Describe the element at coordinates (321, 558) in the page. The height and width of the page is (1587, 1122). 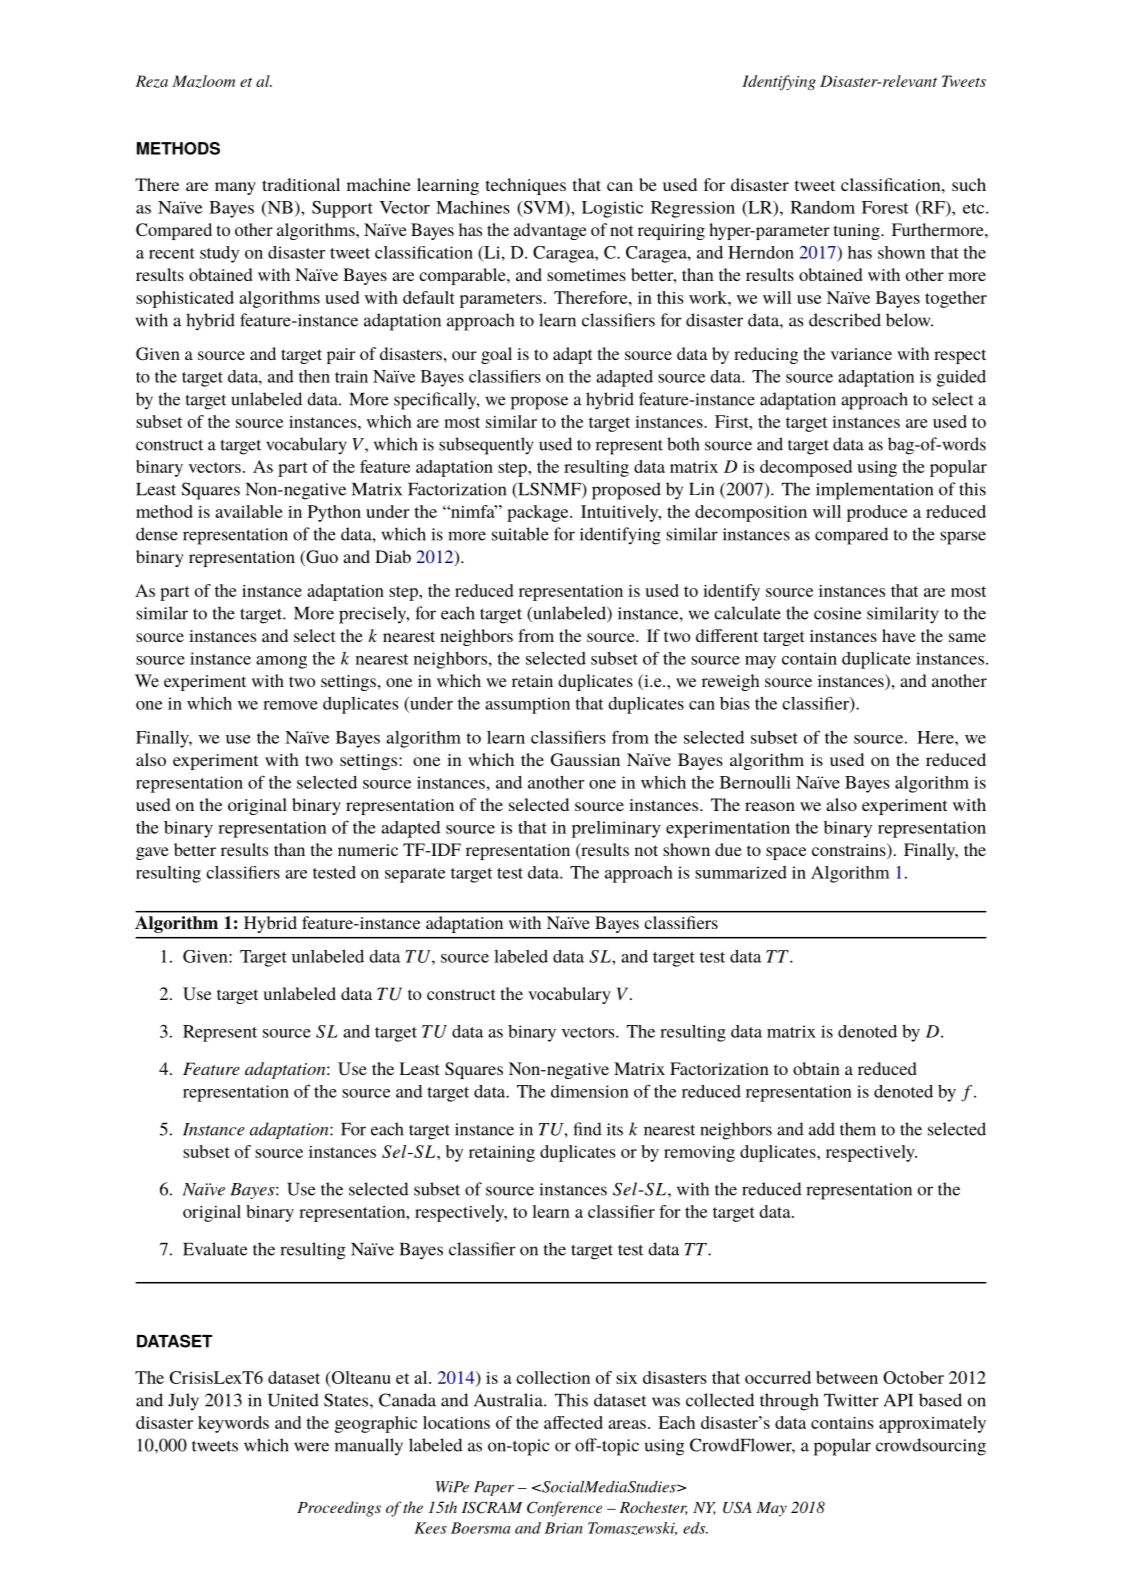
I see `Guo` at that location.
